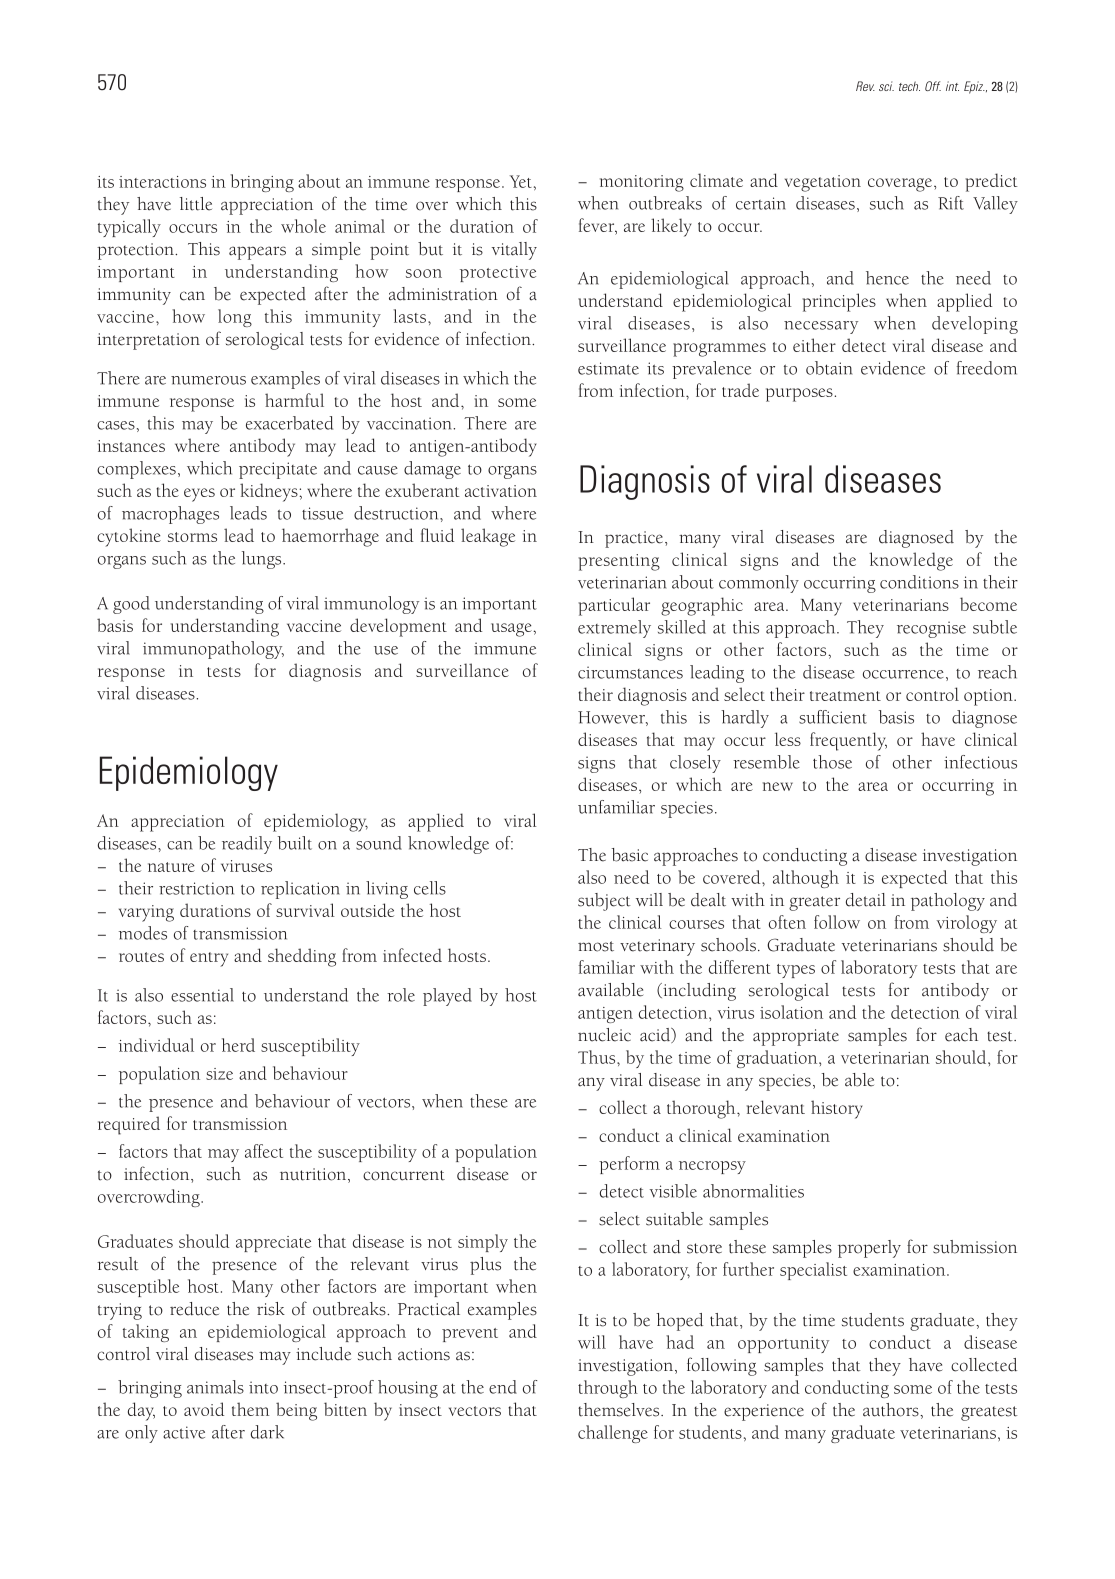 Image resolution: width=1115 pixels, height=1579 pixels. I want to click on avoid, so click(204, 1409).
